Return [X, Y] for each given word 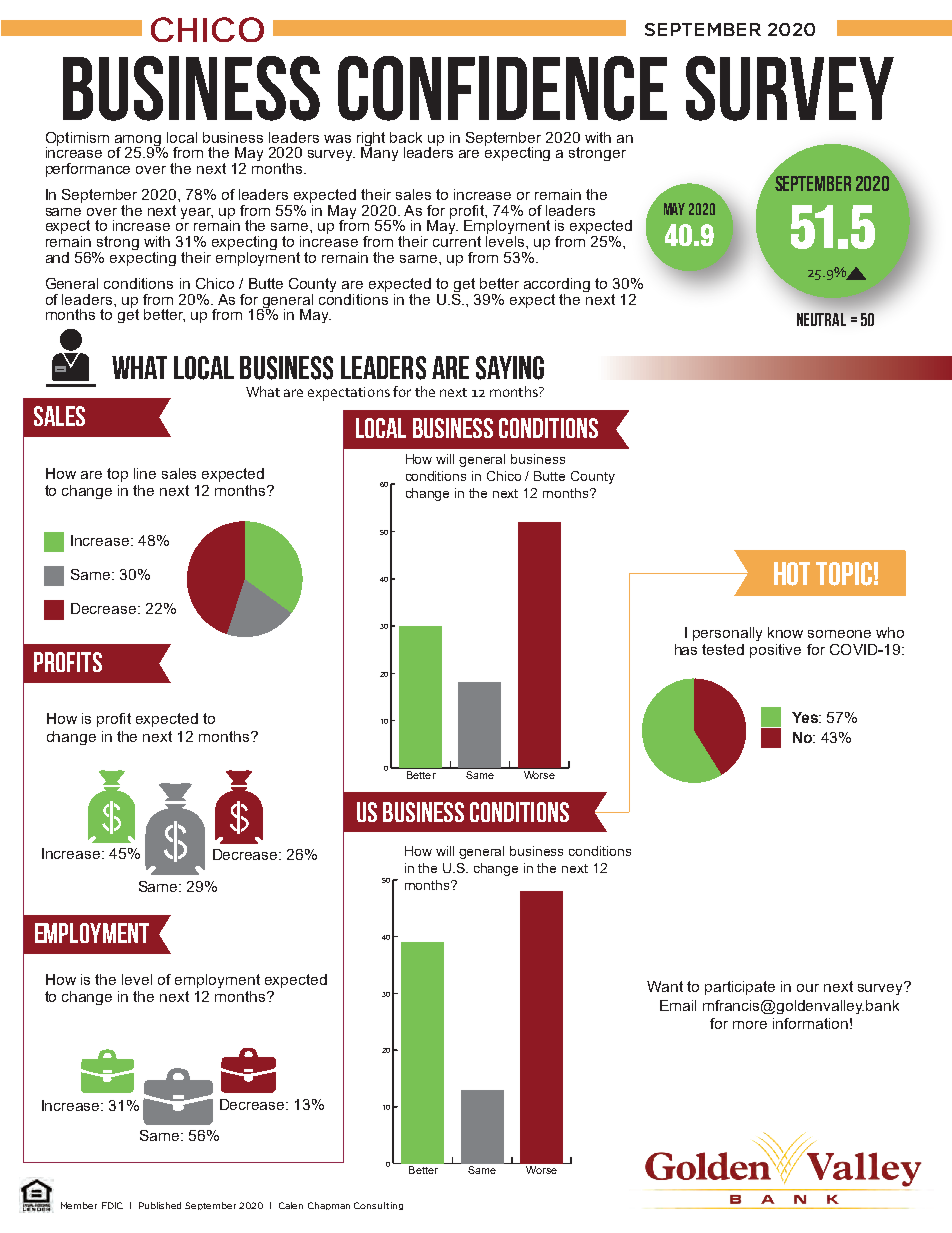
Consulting [378, 1206]
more [750, 1025]
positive [775, 651]
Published [160, 1205]
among [138, 141]
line [145, 473]
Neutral [821, 319]
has [686, 649]
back [406, 137]
